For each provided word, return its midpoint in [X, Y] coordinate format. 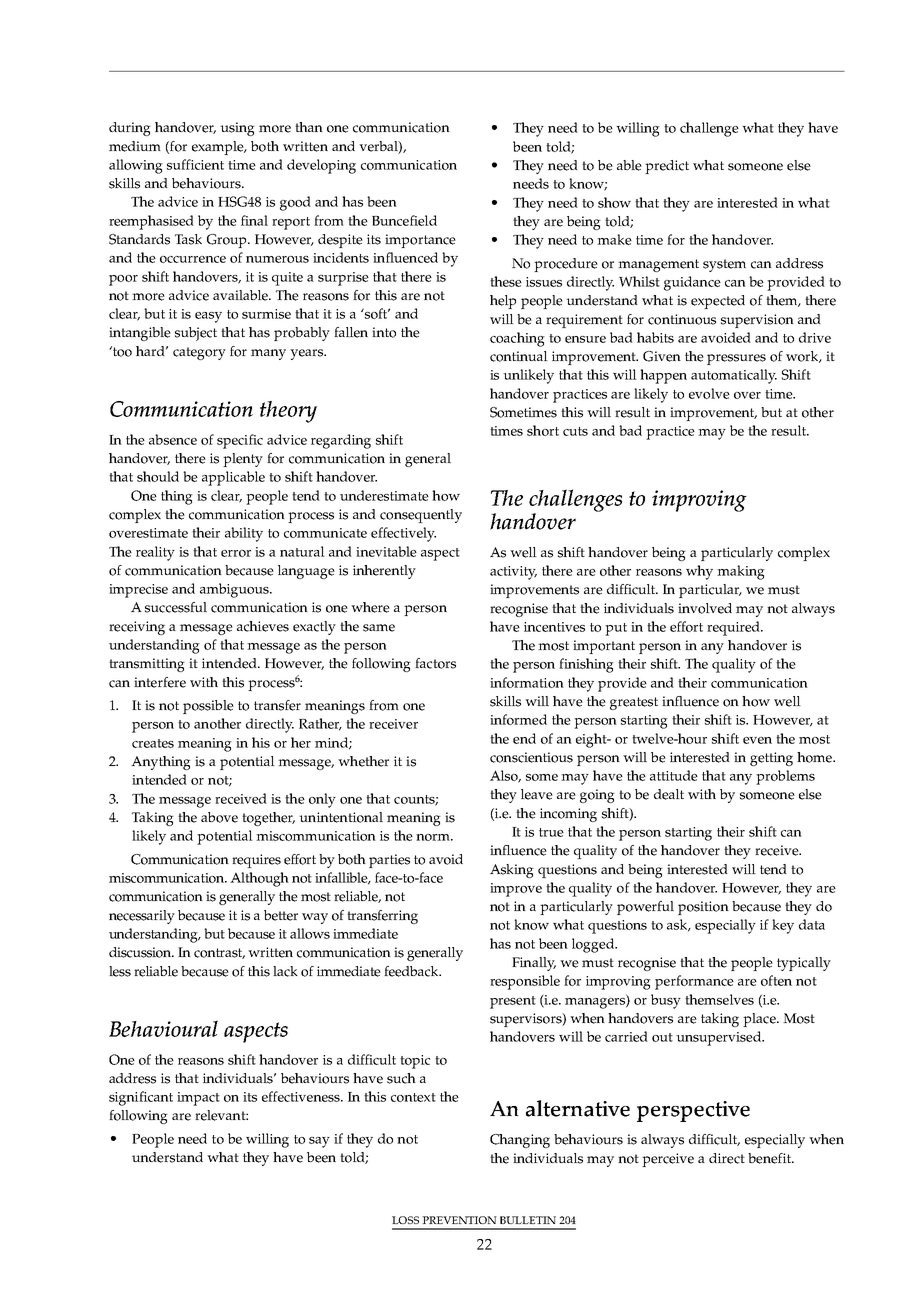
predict [667, 167]
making [741, 572]
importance [420, 241]
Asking [512, 871]
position [703, 908]
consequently [421, 516]
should [158, 476]
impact [198, 1099]
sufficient [195, 164]
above [219, 817]
